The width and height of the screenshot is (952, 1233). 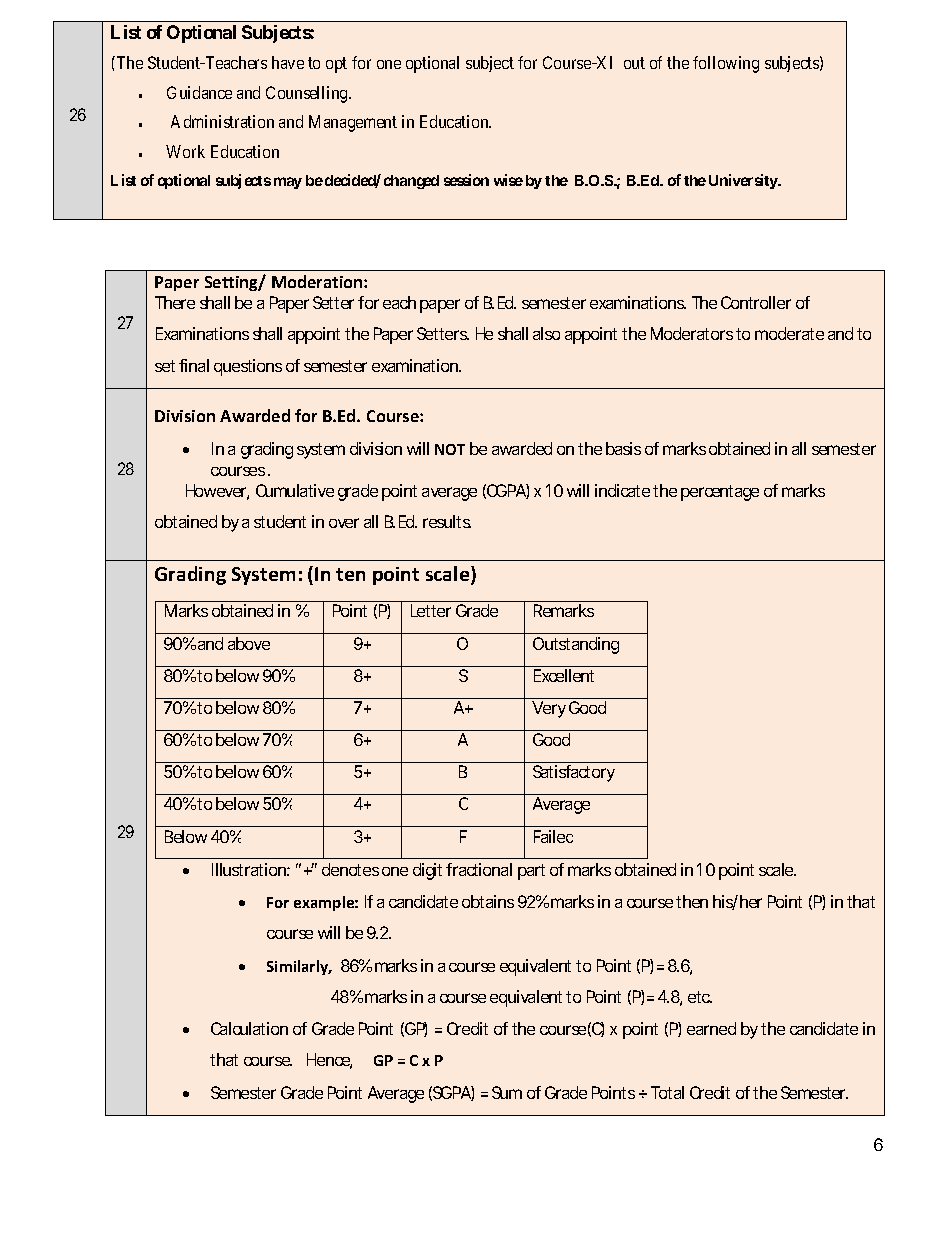 What do you see at coordinates (507, 1092) in the screenshot?
I see `Sum` at bounding box center [507, 1092].
